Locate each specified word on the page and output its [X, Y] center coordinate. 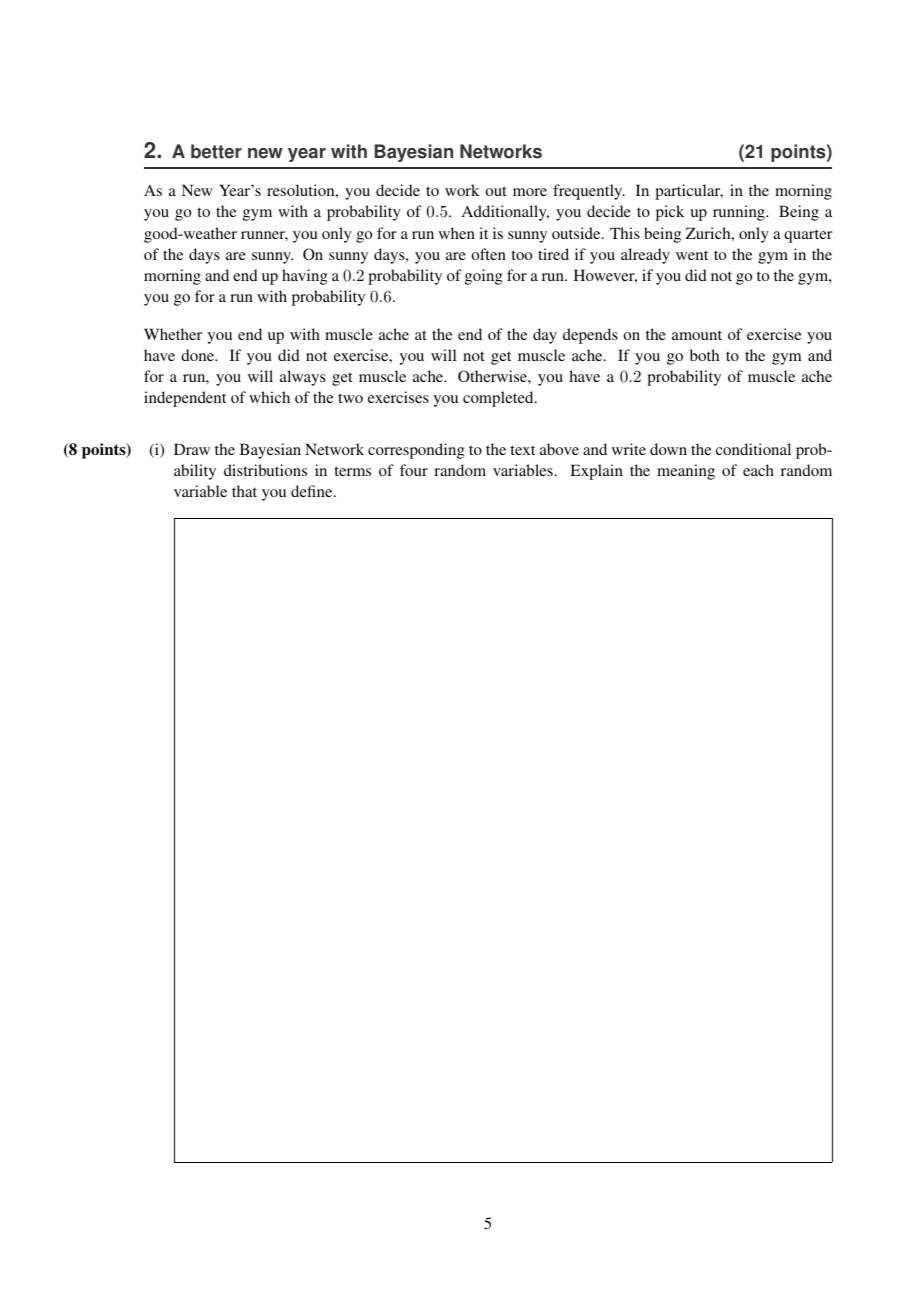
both [704, 355]
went [692, 255]
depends [590, 336]
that [244, 491]
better [216, 151]
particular [689, 192]
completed [499, 399]
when [457, 233]
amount [697, 335]
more [530, 192]
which [269, 397]
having [305, 277]
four [414, 470]
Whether [173, 334]
